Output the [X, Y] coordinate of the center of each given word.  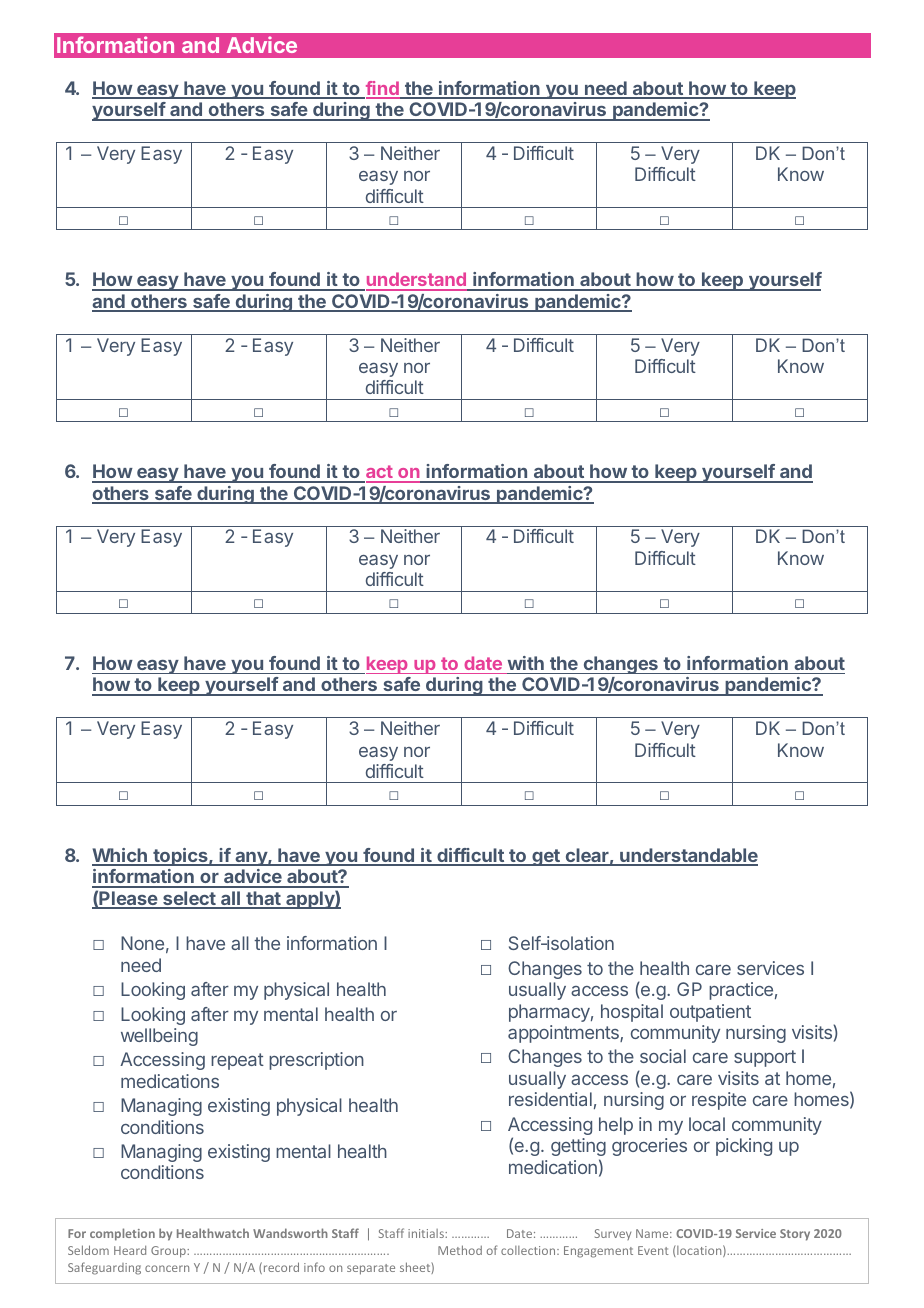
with [526, 663]
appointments [564, 1034]
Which [120, 856]
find [382, 89]
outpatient [710, 1013]
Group [169, 1252]
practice [741, 991]
